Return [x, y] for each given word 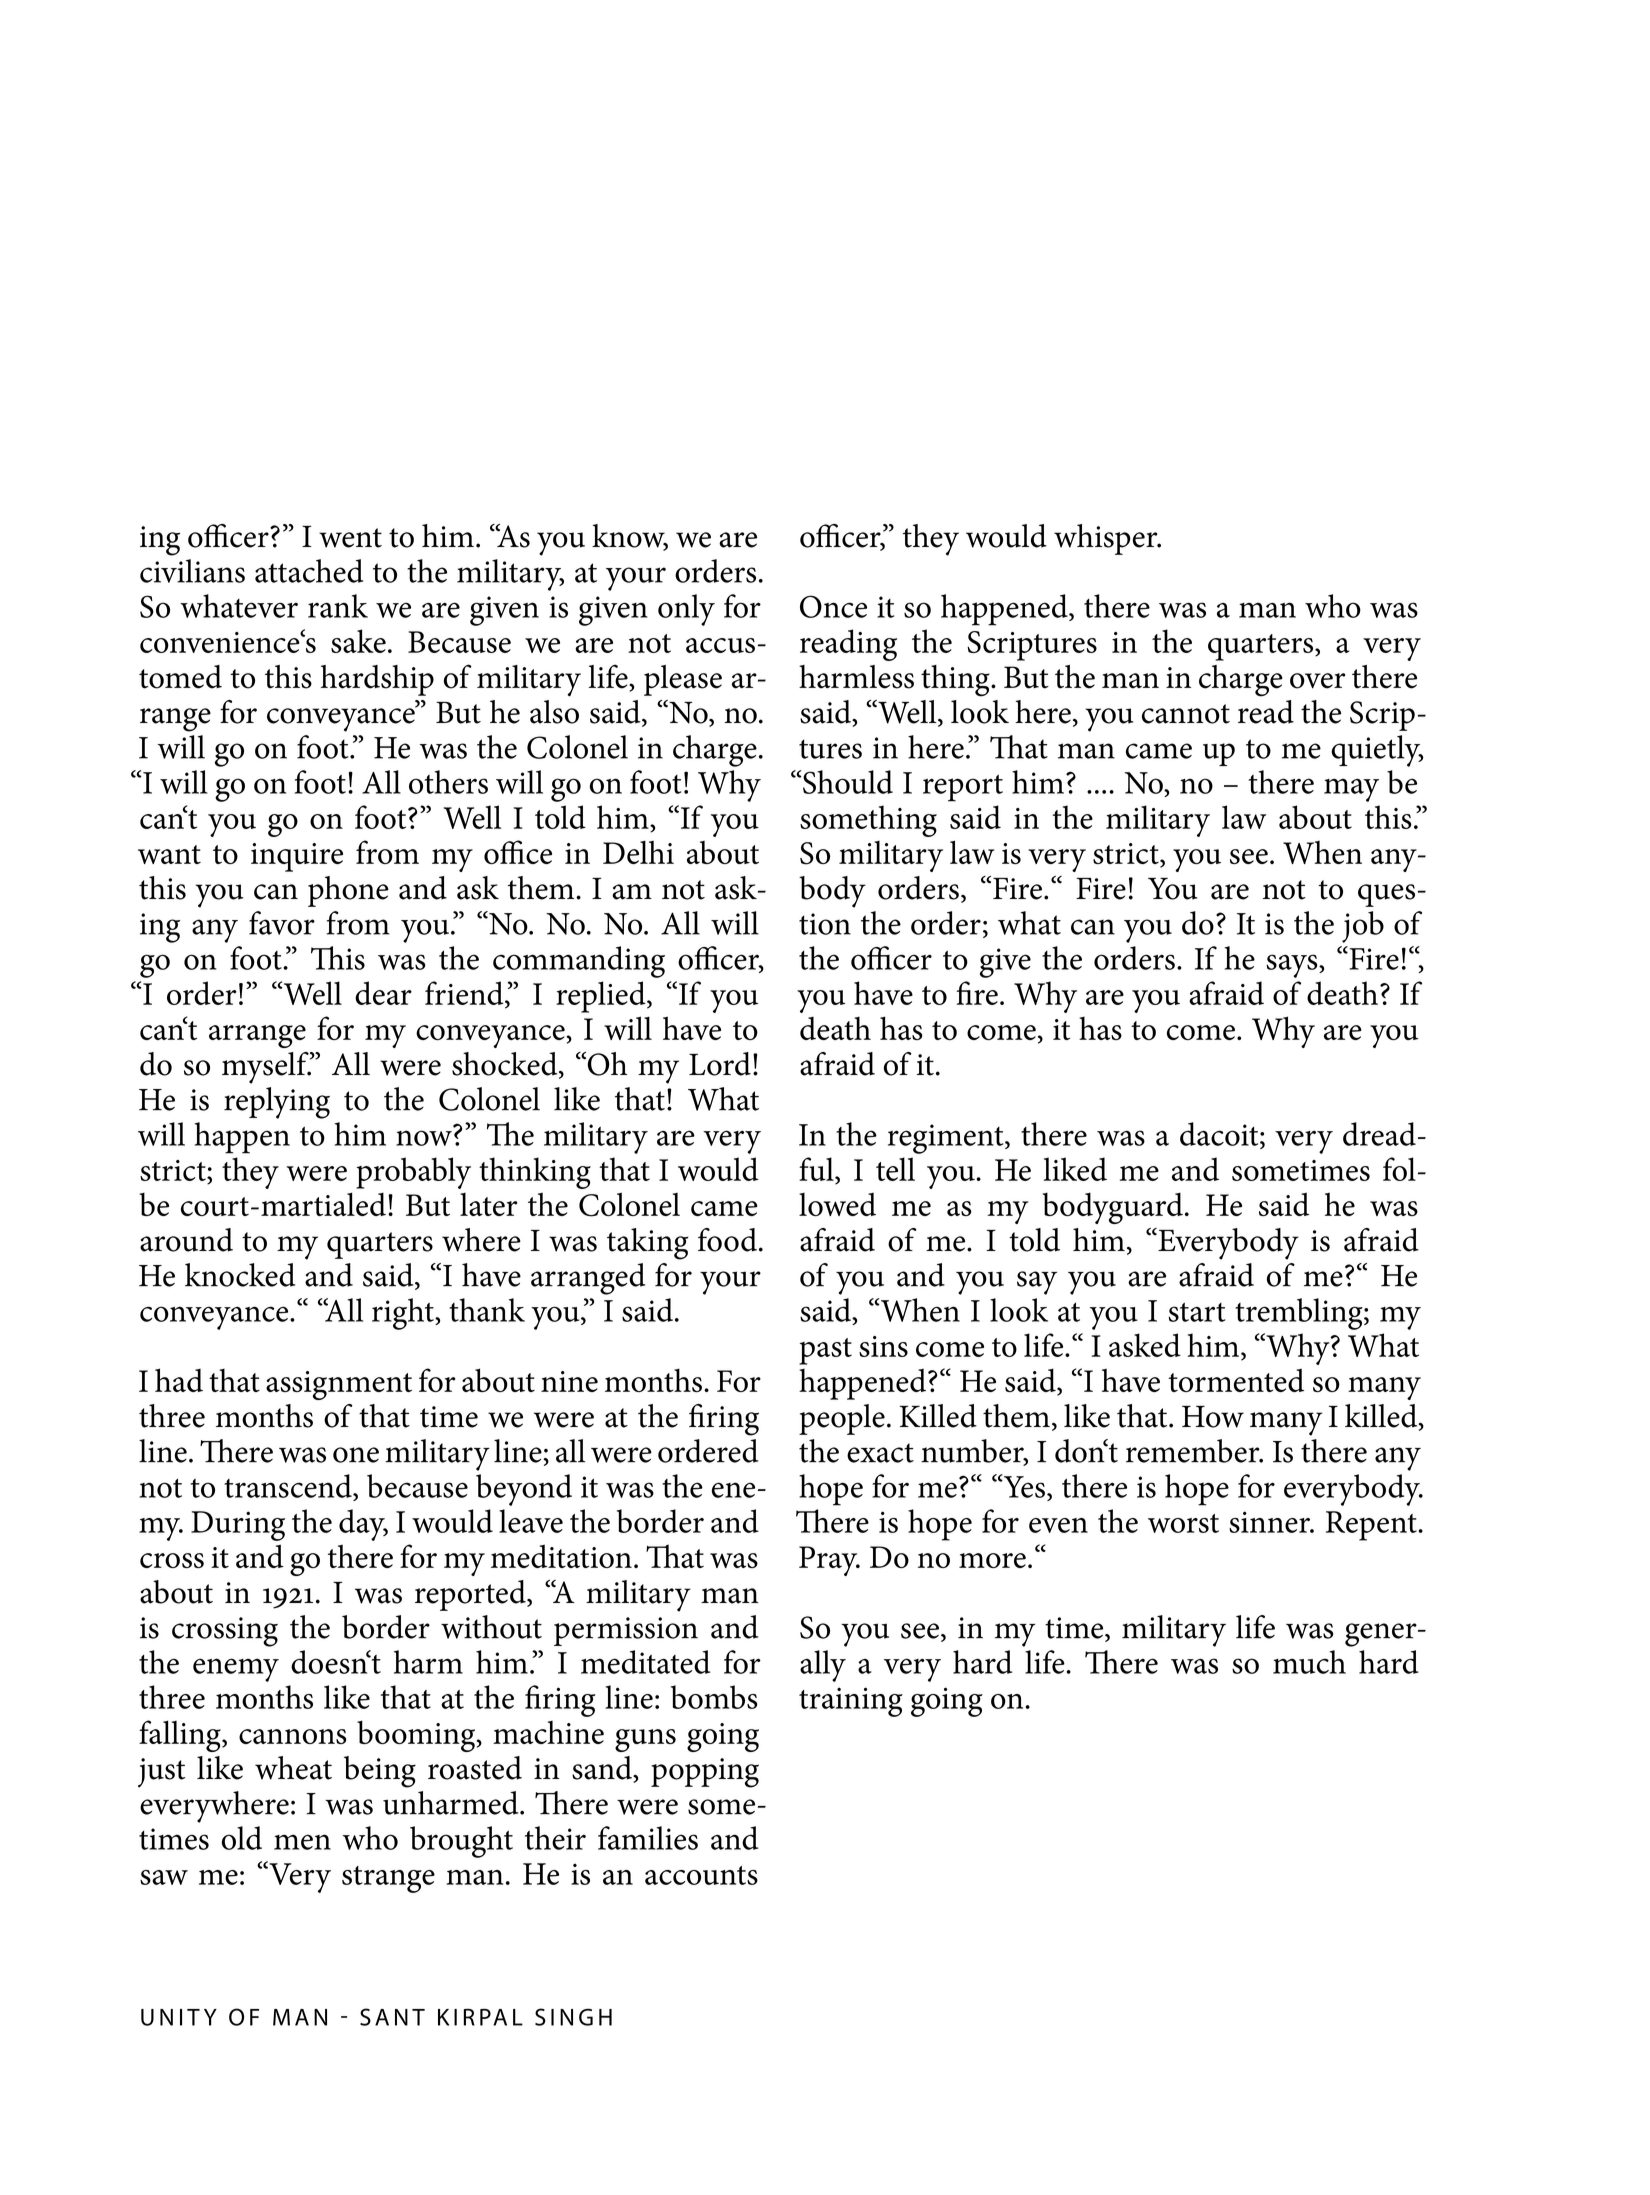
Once [833, 606]
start [1197, 1312]
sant [392, 2017]
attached [309, 571]
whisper [1107, 539]
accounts [701, 1875]
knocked [240, 1275]
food [727, 1240]
